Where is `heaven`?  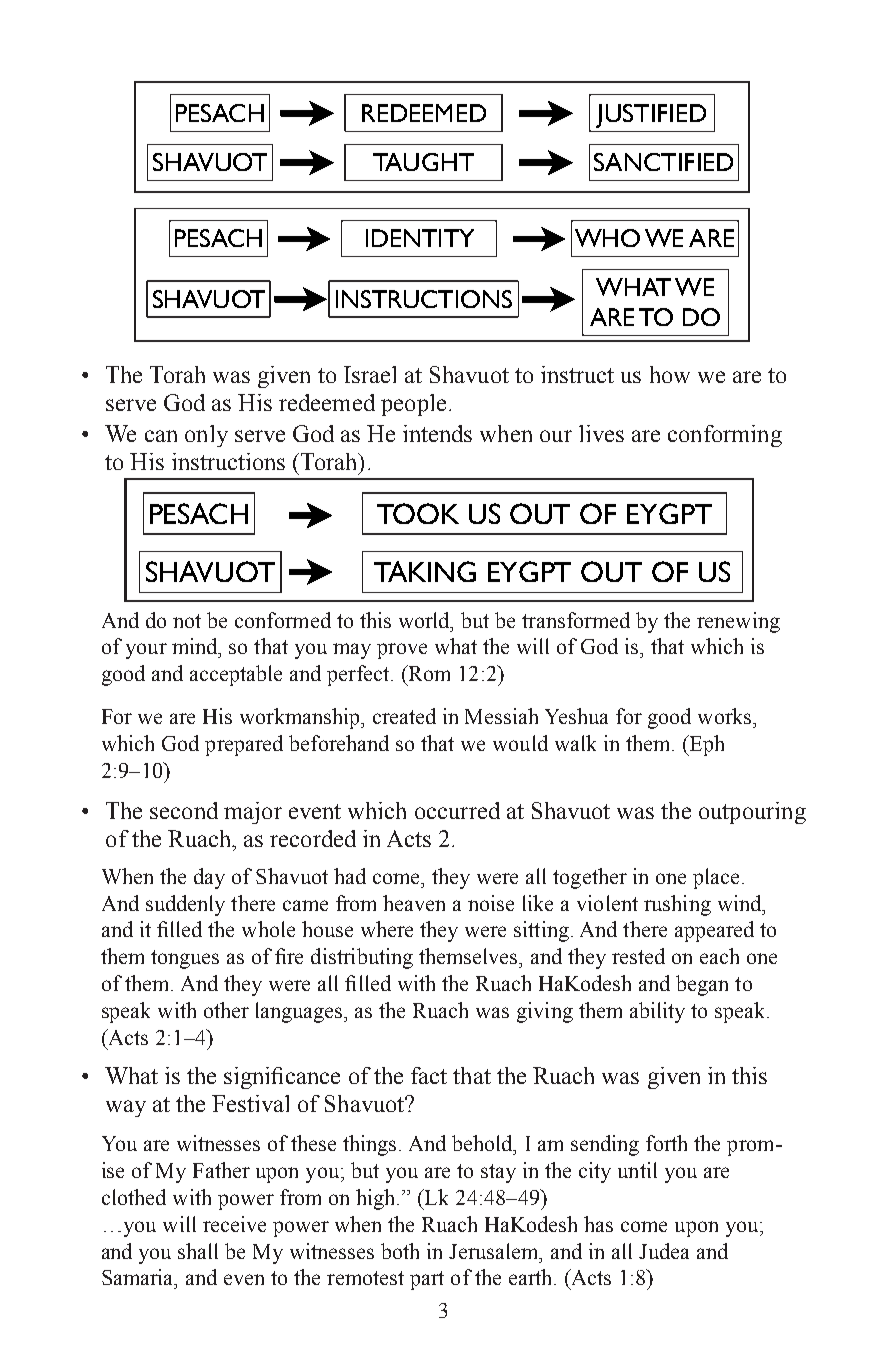 heaven is located at coordinates (414, 903).
